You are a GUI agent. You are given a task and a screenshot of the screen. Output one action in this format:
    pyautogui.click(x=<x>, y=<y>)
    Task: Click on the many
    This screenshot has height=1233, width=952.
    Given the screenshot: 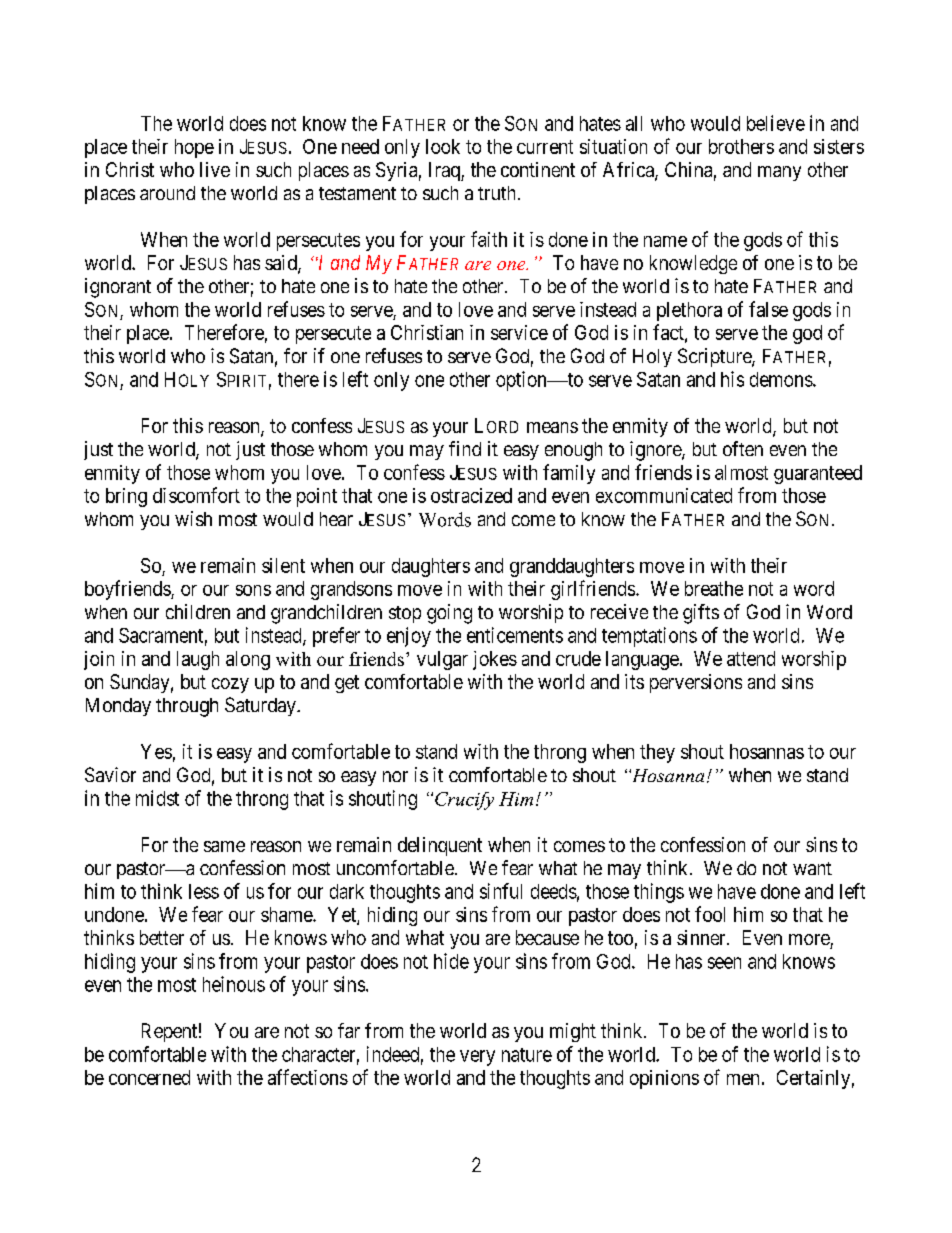 What is the action you would take?
    pyautogui.click(x=779, y=173)
